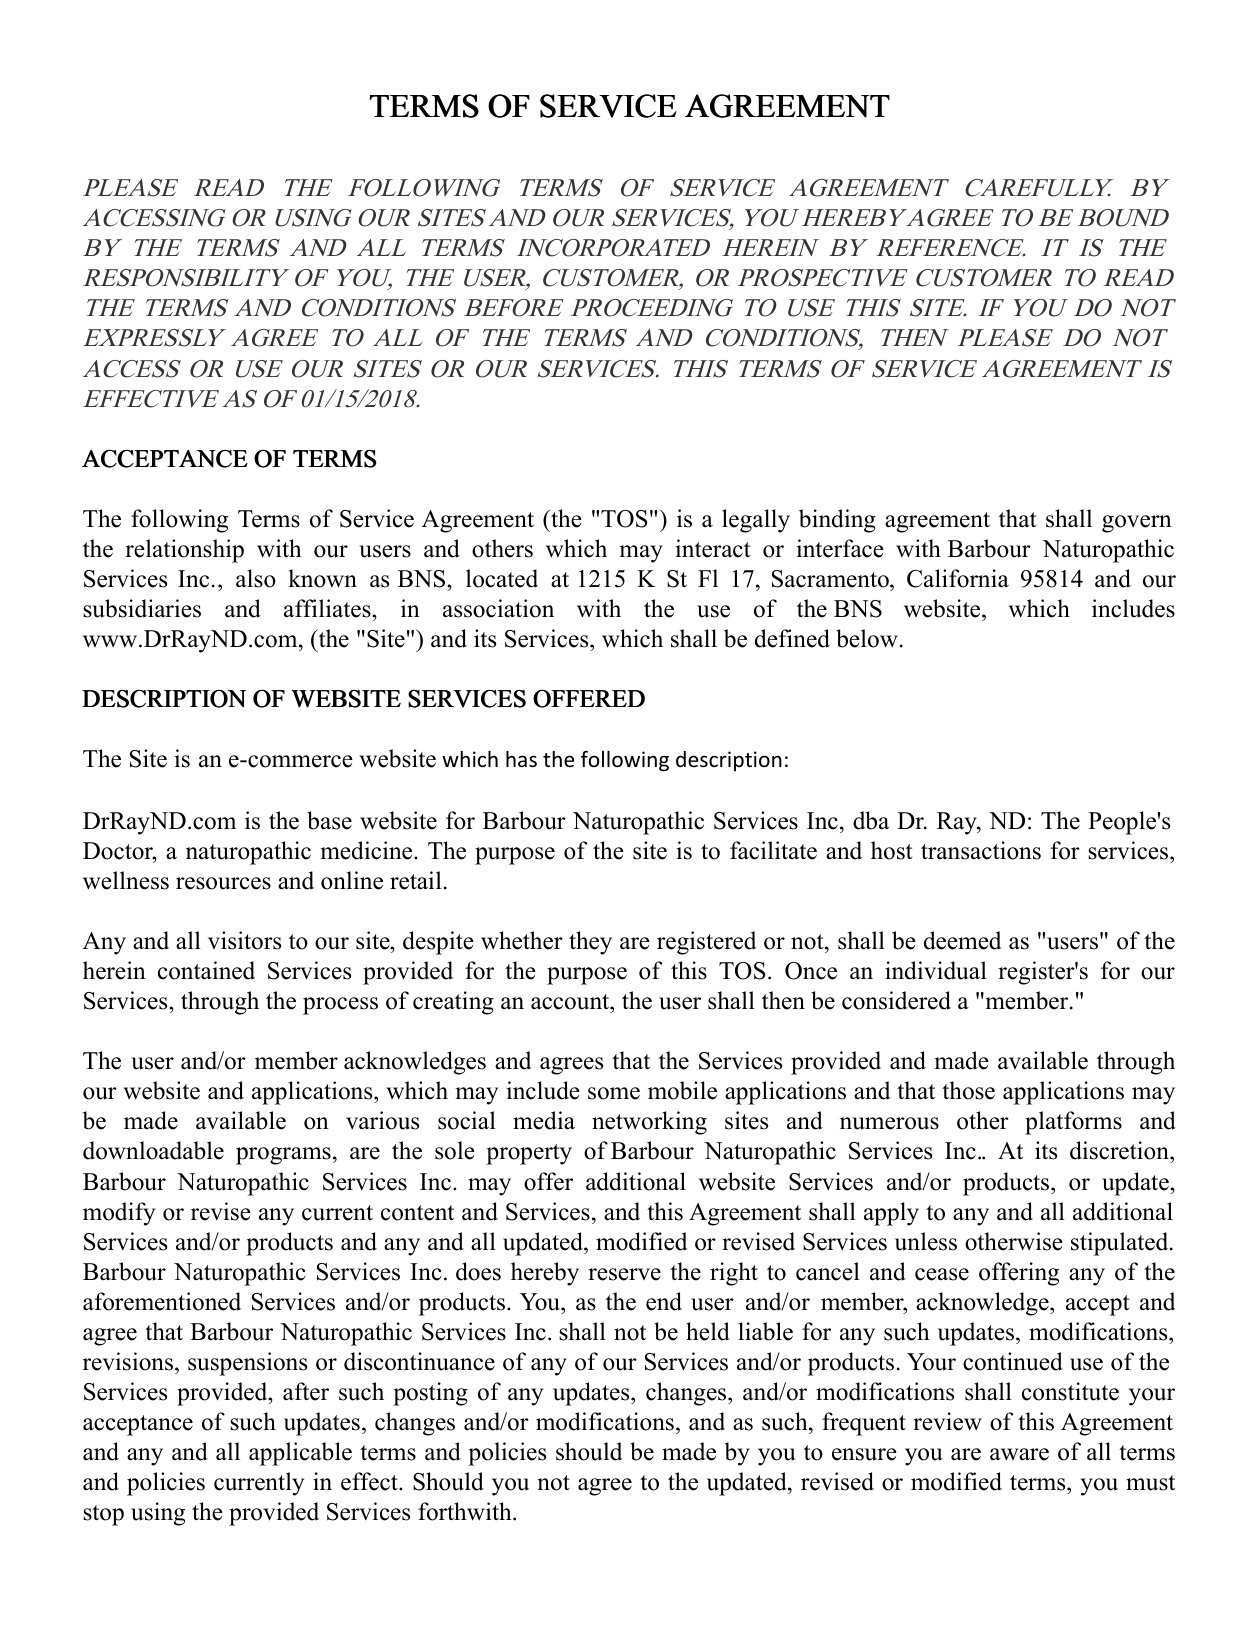 The height and width of the document is (1630, 1259). Describe the element at coordinates (529, 1154) in the document. I see `property` at that location.
